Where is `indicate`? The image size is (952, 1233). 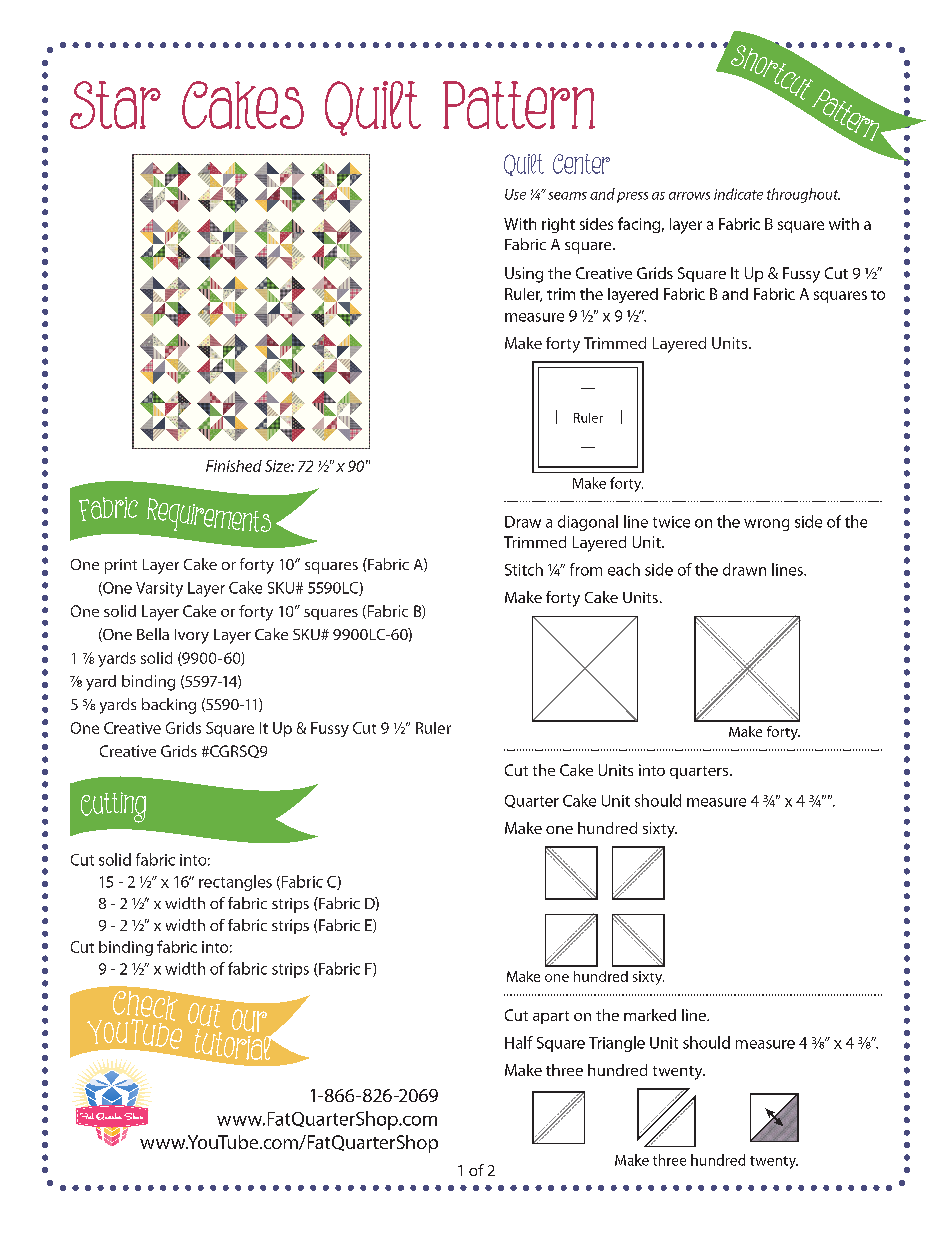 indicate is located at coordinates (738, 194).
